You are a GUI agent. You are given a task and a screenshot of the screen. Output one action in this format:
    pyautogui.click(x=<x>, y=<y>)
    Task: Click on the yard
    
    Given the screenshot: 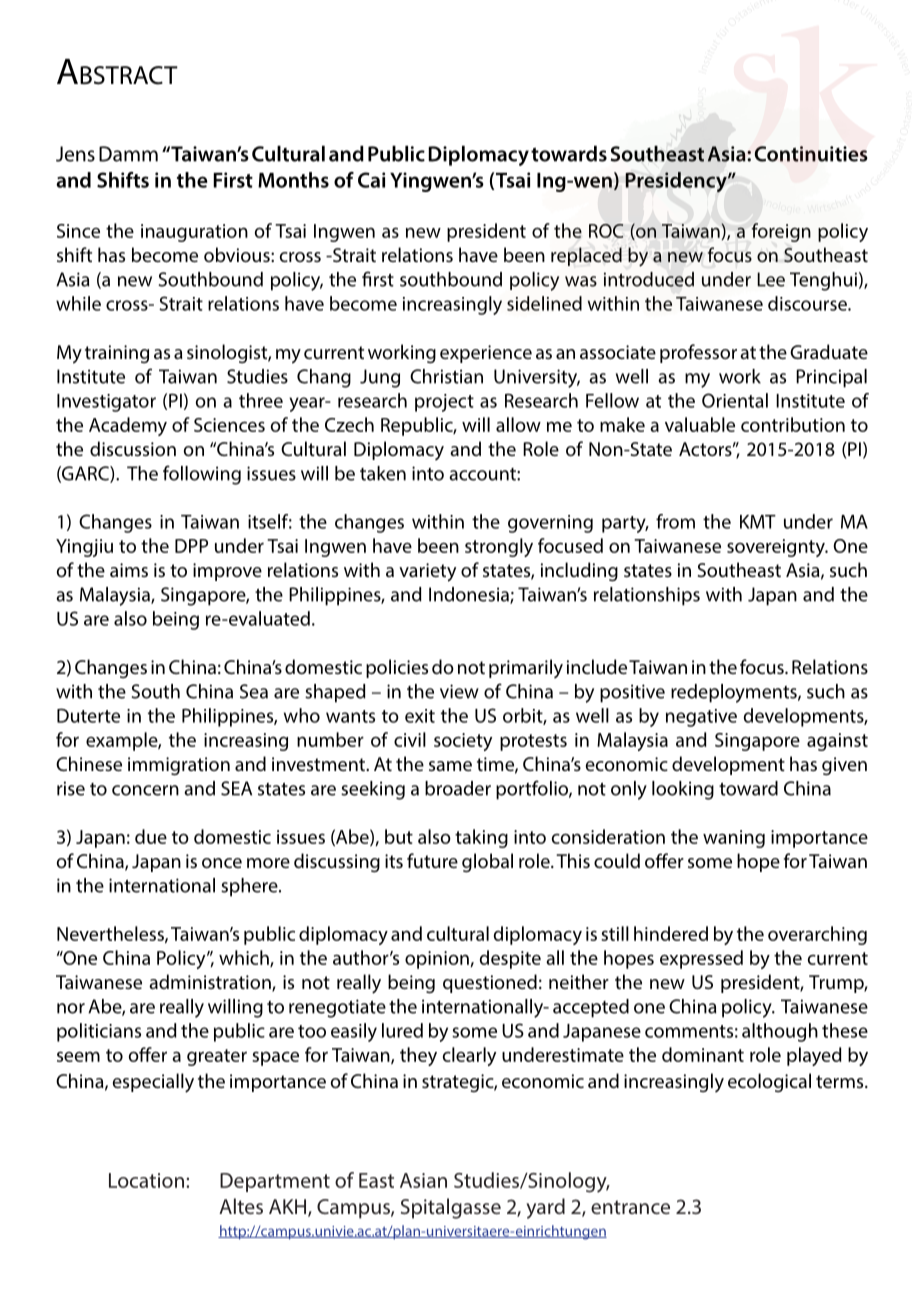 What is the action you would take?
    pyautogui.click(x=545, y=1208)
